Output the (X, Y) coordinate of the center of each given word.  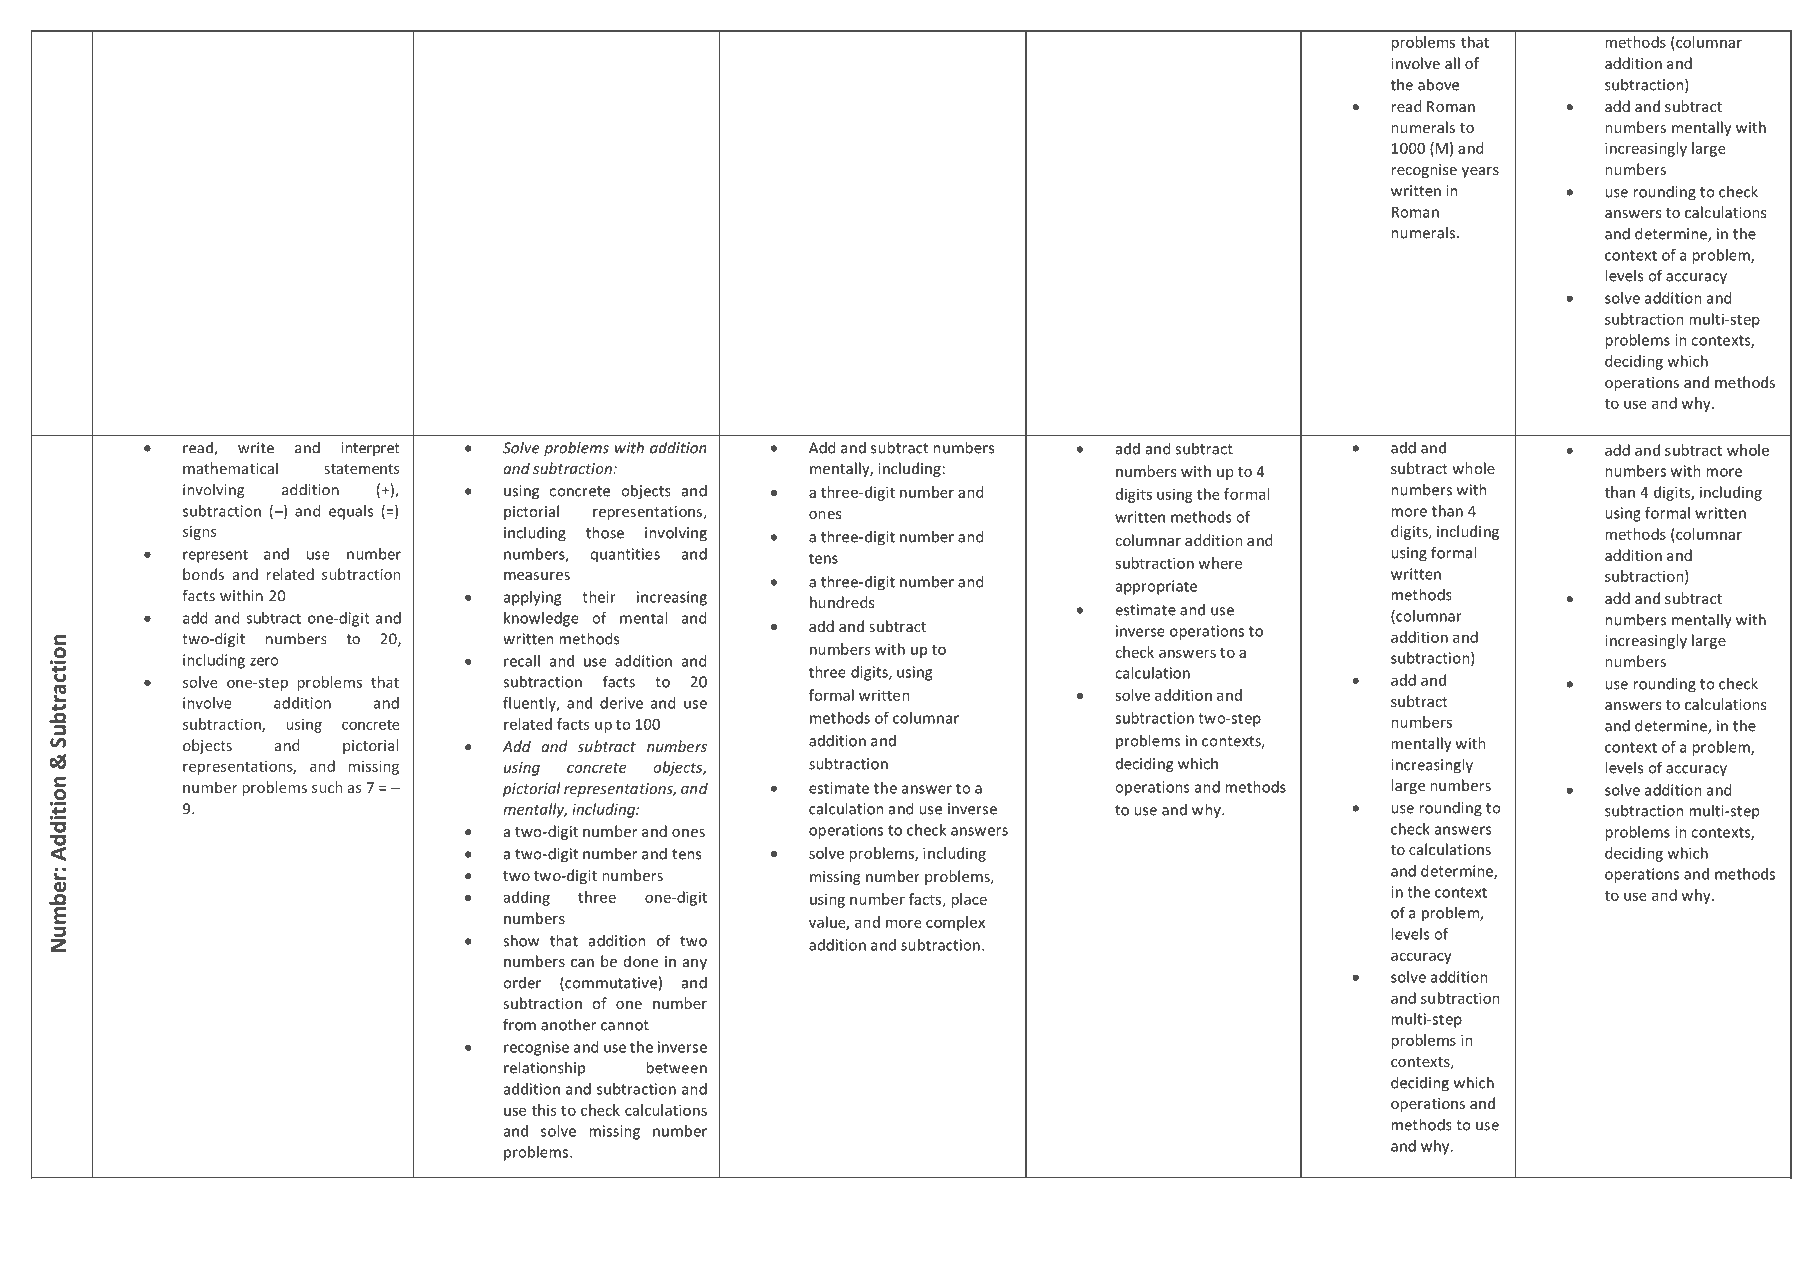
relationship (544, 1068)
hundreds (842, 602)
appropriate (1156, 587)
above (1438, 84)
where (1220, 563)
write (256, 448)
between (676, 1067)
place (969, 900)
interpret (370, 449)
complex (955, 923)
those (605, 532)
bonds (203, 574)
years (1480, 172)
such (327, 787)
